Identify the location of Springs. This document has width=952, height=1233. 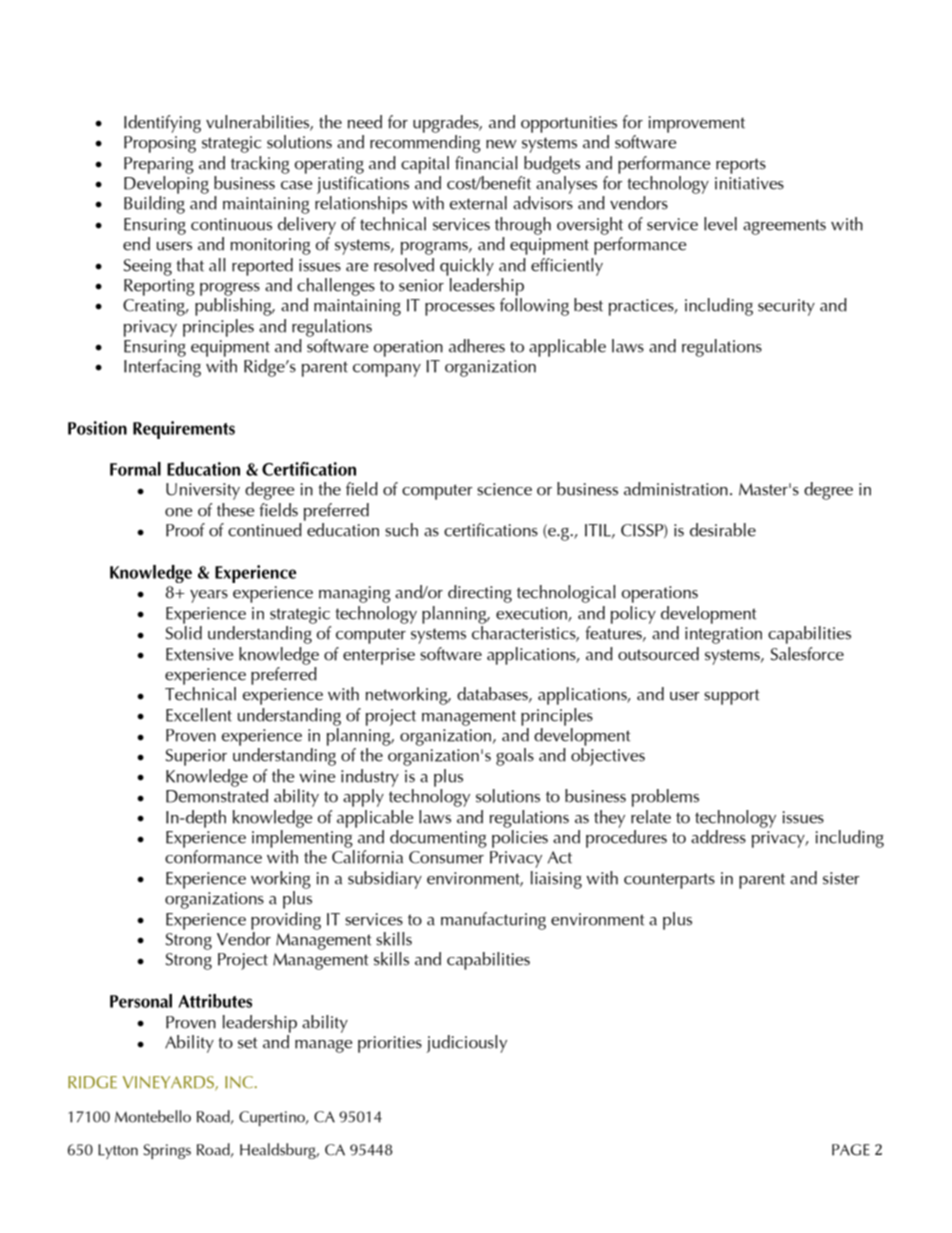
(167, 1151).
